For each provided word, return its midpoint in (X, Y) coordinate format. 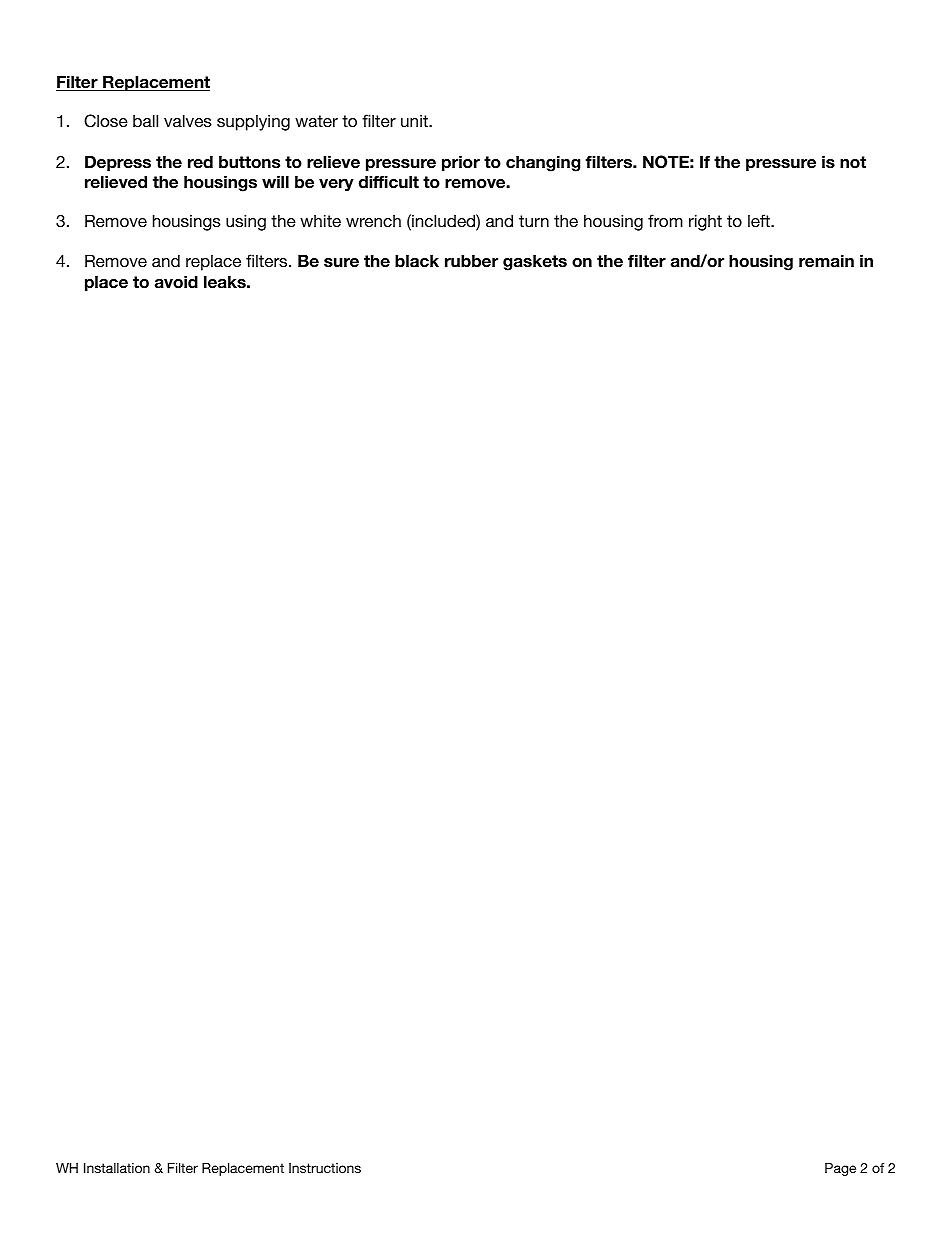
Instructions (325, 1168)
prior (461, 163)
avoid (176, 282)
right (705, 222)
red (200, 162)
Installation (117, 1168)
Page (840, 1169)
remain (826, 261)
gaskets (535, 262)
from (665, 220)
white (320, 220)
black (417, 261)
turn (534, 221)
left (760, 220)
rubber (471, 261)
